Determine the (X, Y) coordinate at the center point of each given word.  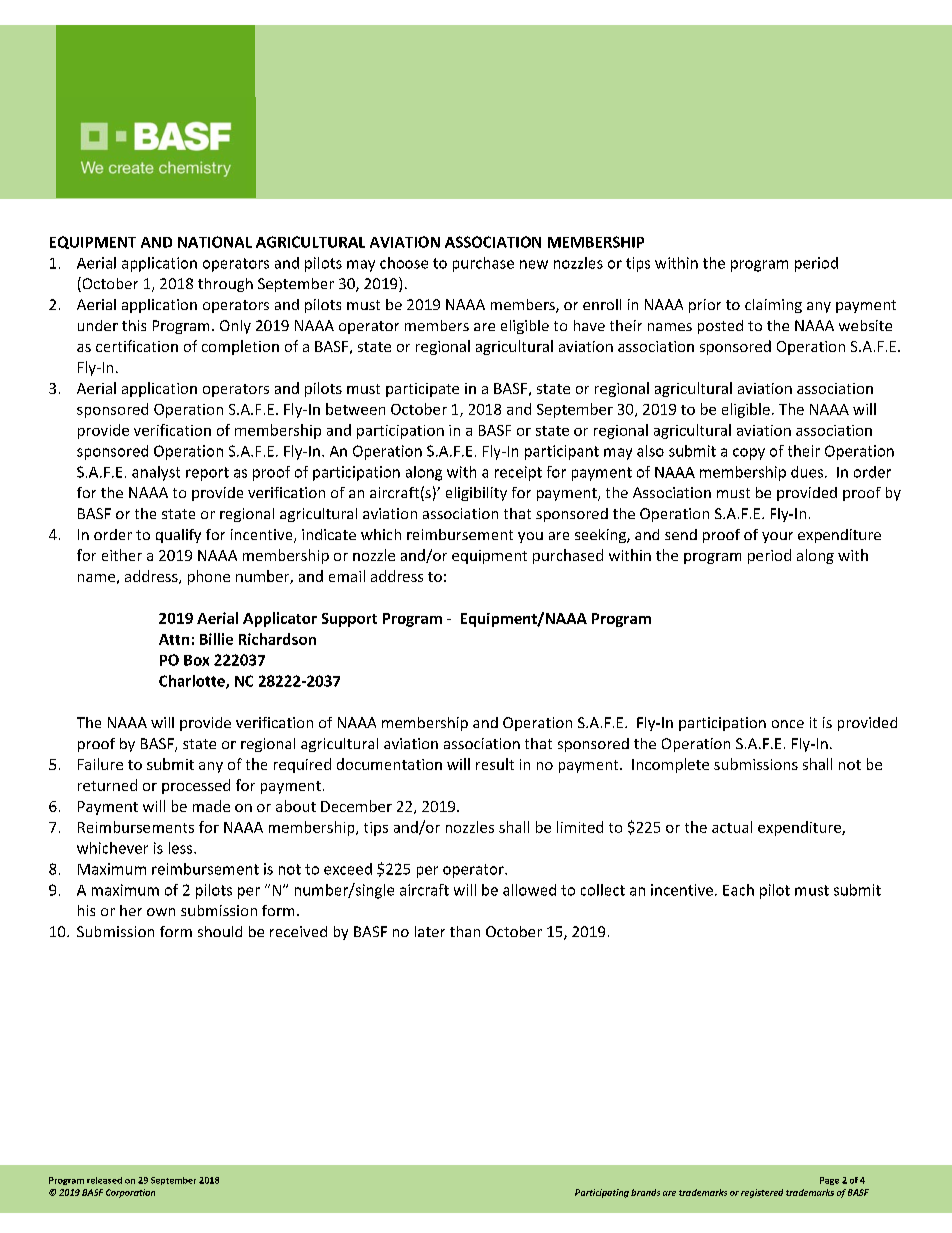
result (495, 764)
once (788, 724)
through (225, 285)
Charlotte (193, 682)
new (534, 264)
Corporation (130, 1193)
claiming (773, 306)
